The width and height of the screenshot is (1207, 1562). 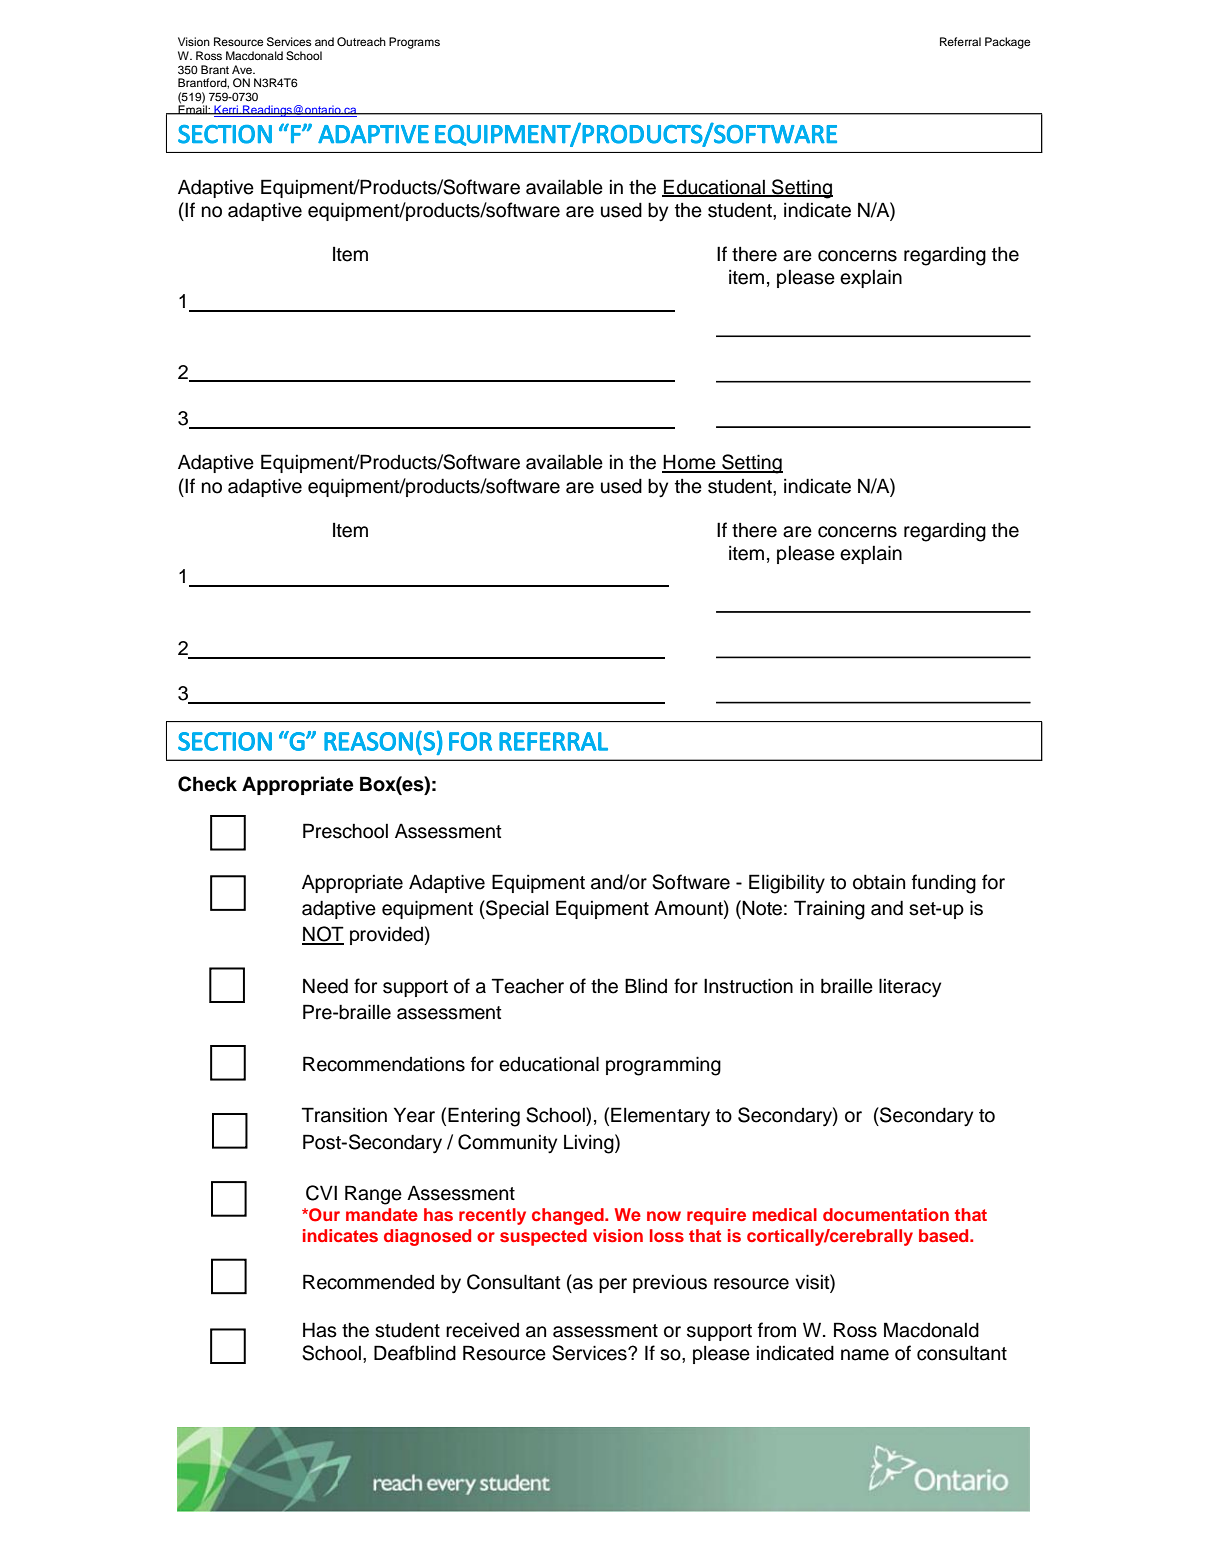 What do you see at coordinates (690, 463) in the screenshot?
I see `Home` at bounding box center [690, 463].
